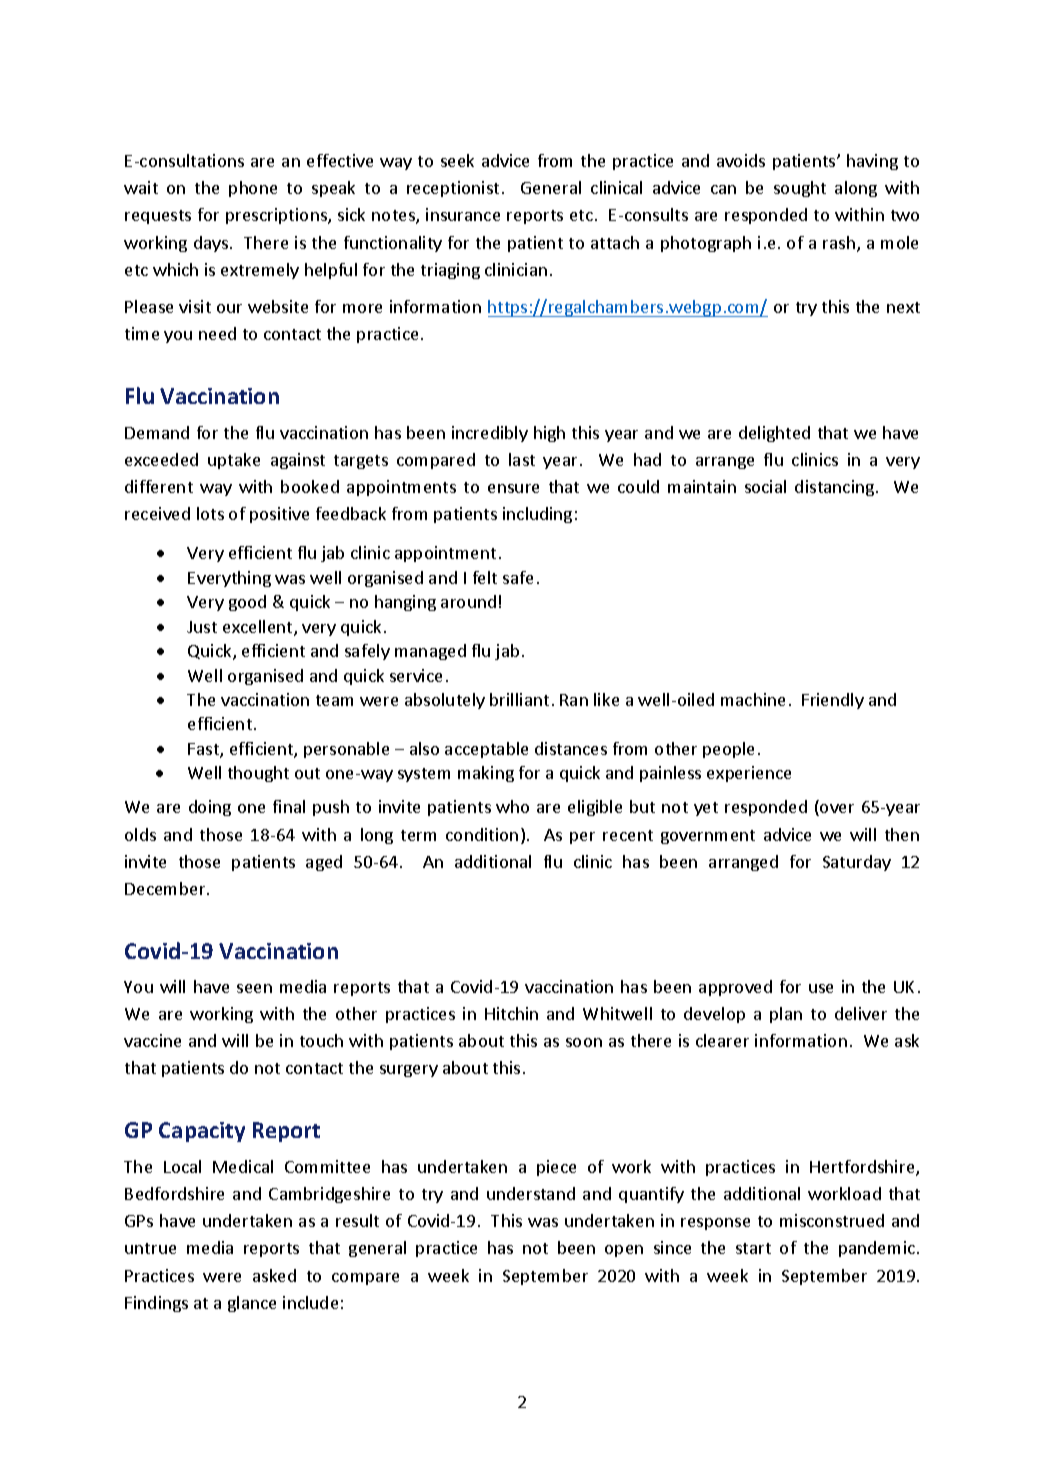 This screenshot has width=1045, height=1478. Describe the element at coordinates (210, 513) in the screenshot. I see `lots` at that location.
